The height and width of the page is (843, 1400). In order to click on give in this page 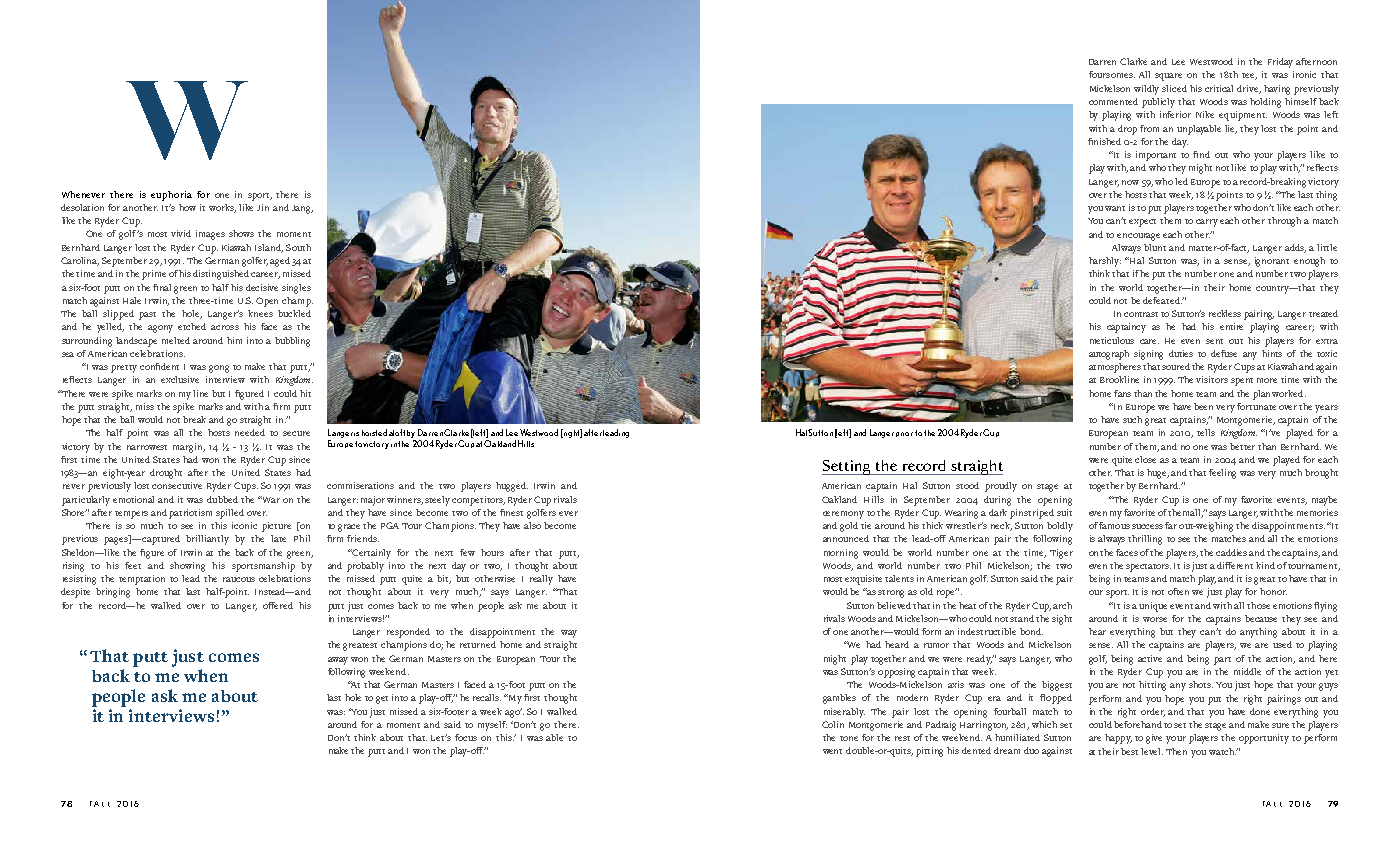, I will do `click(1154, 739)`.
